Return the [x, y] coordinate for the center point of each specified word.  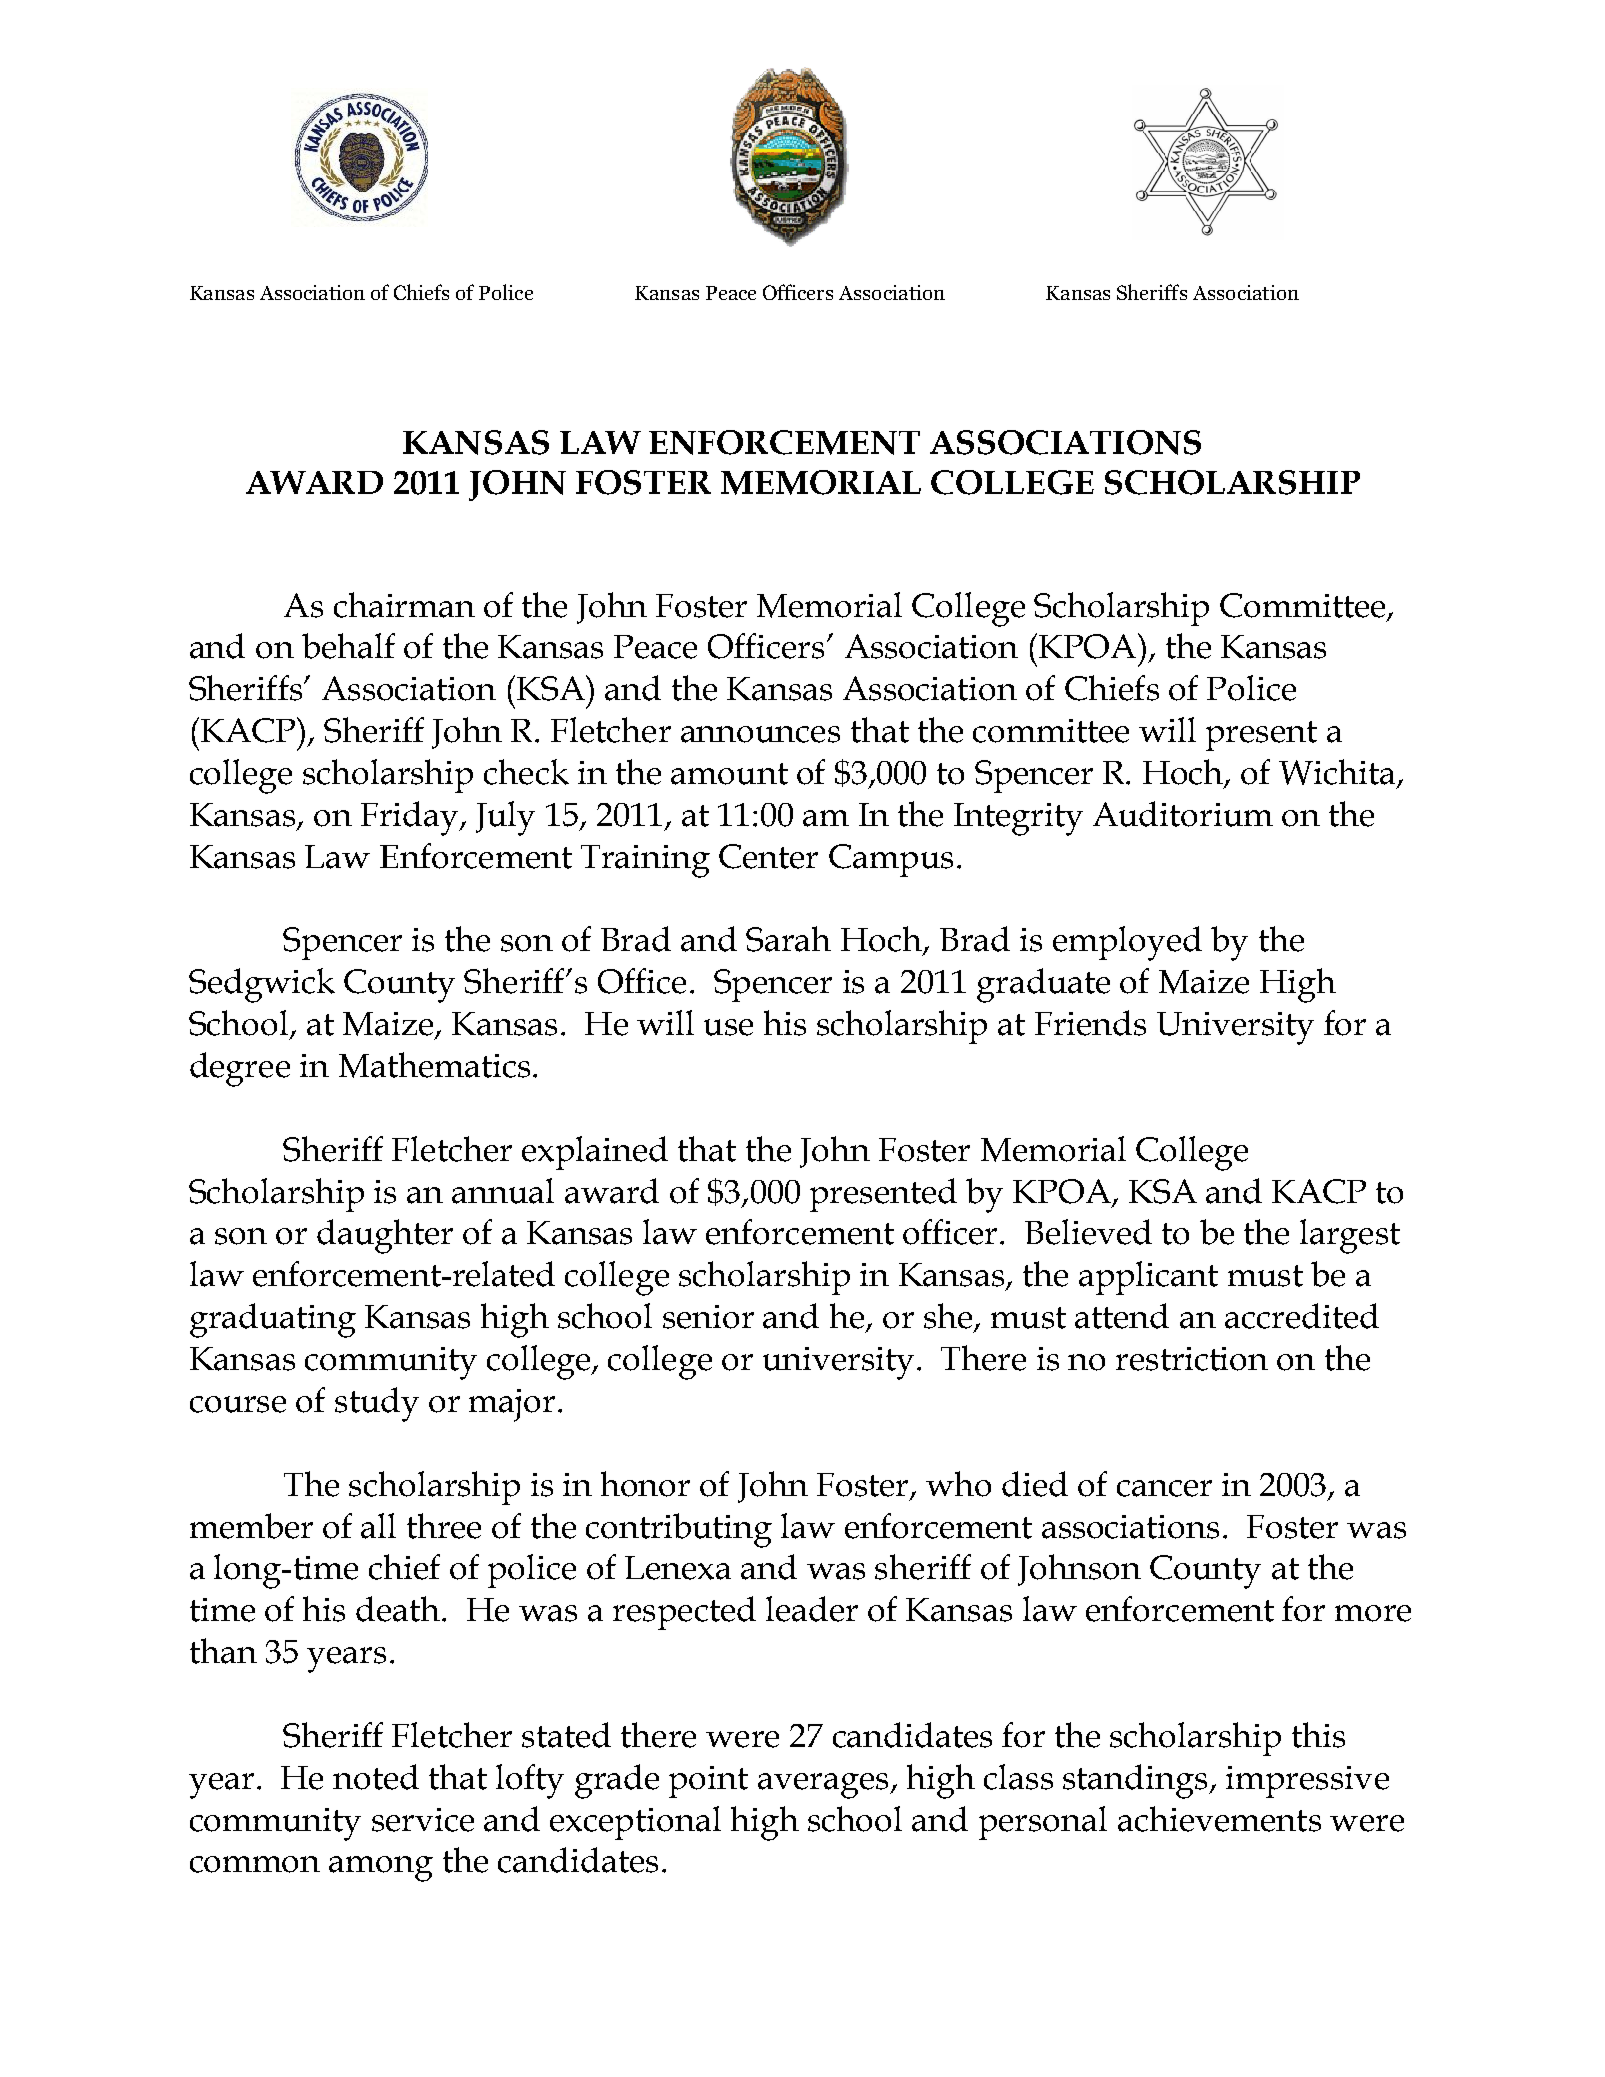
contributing [679, 1530]
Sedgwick [262, 985]
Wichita [1338, 773]
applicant [1148, 1278]
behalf [348, 646]
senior [708, 1317]
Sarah [788, 939]
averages [824, 1786]
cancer [1164, 1488]
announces [760, 734]
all [378, 1526]
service [423, 1820]
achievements [1219, 1819]
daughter [385, 1236]
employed [1127, 943]
